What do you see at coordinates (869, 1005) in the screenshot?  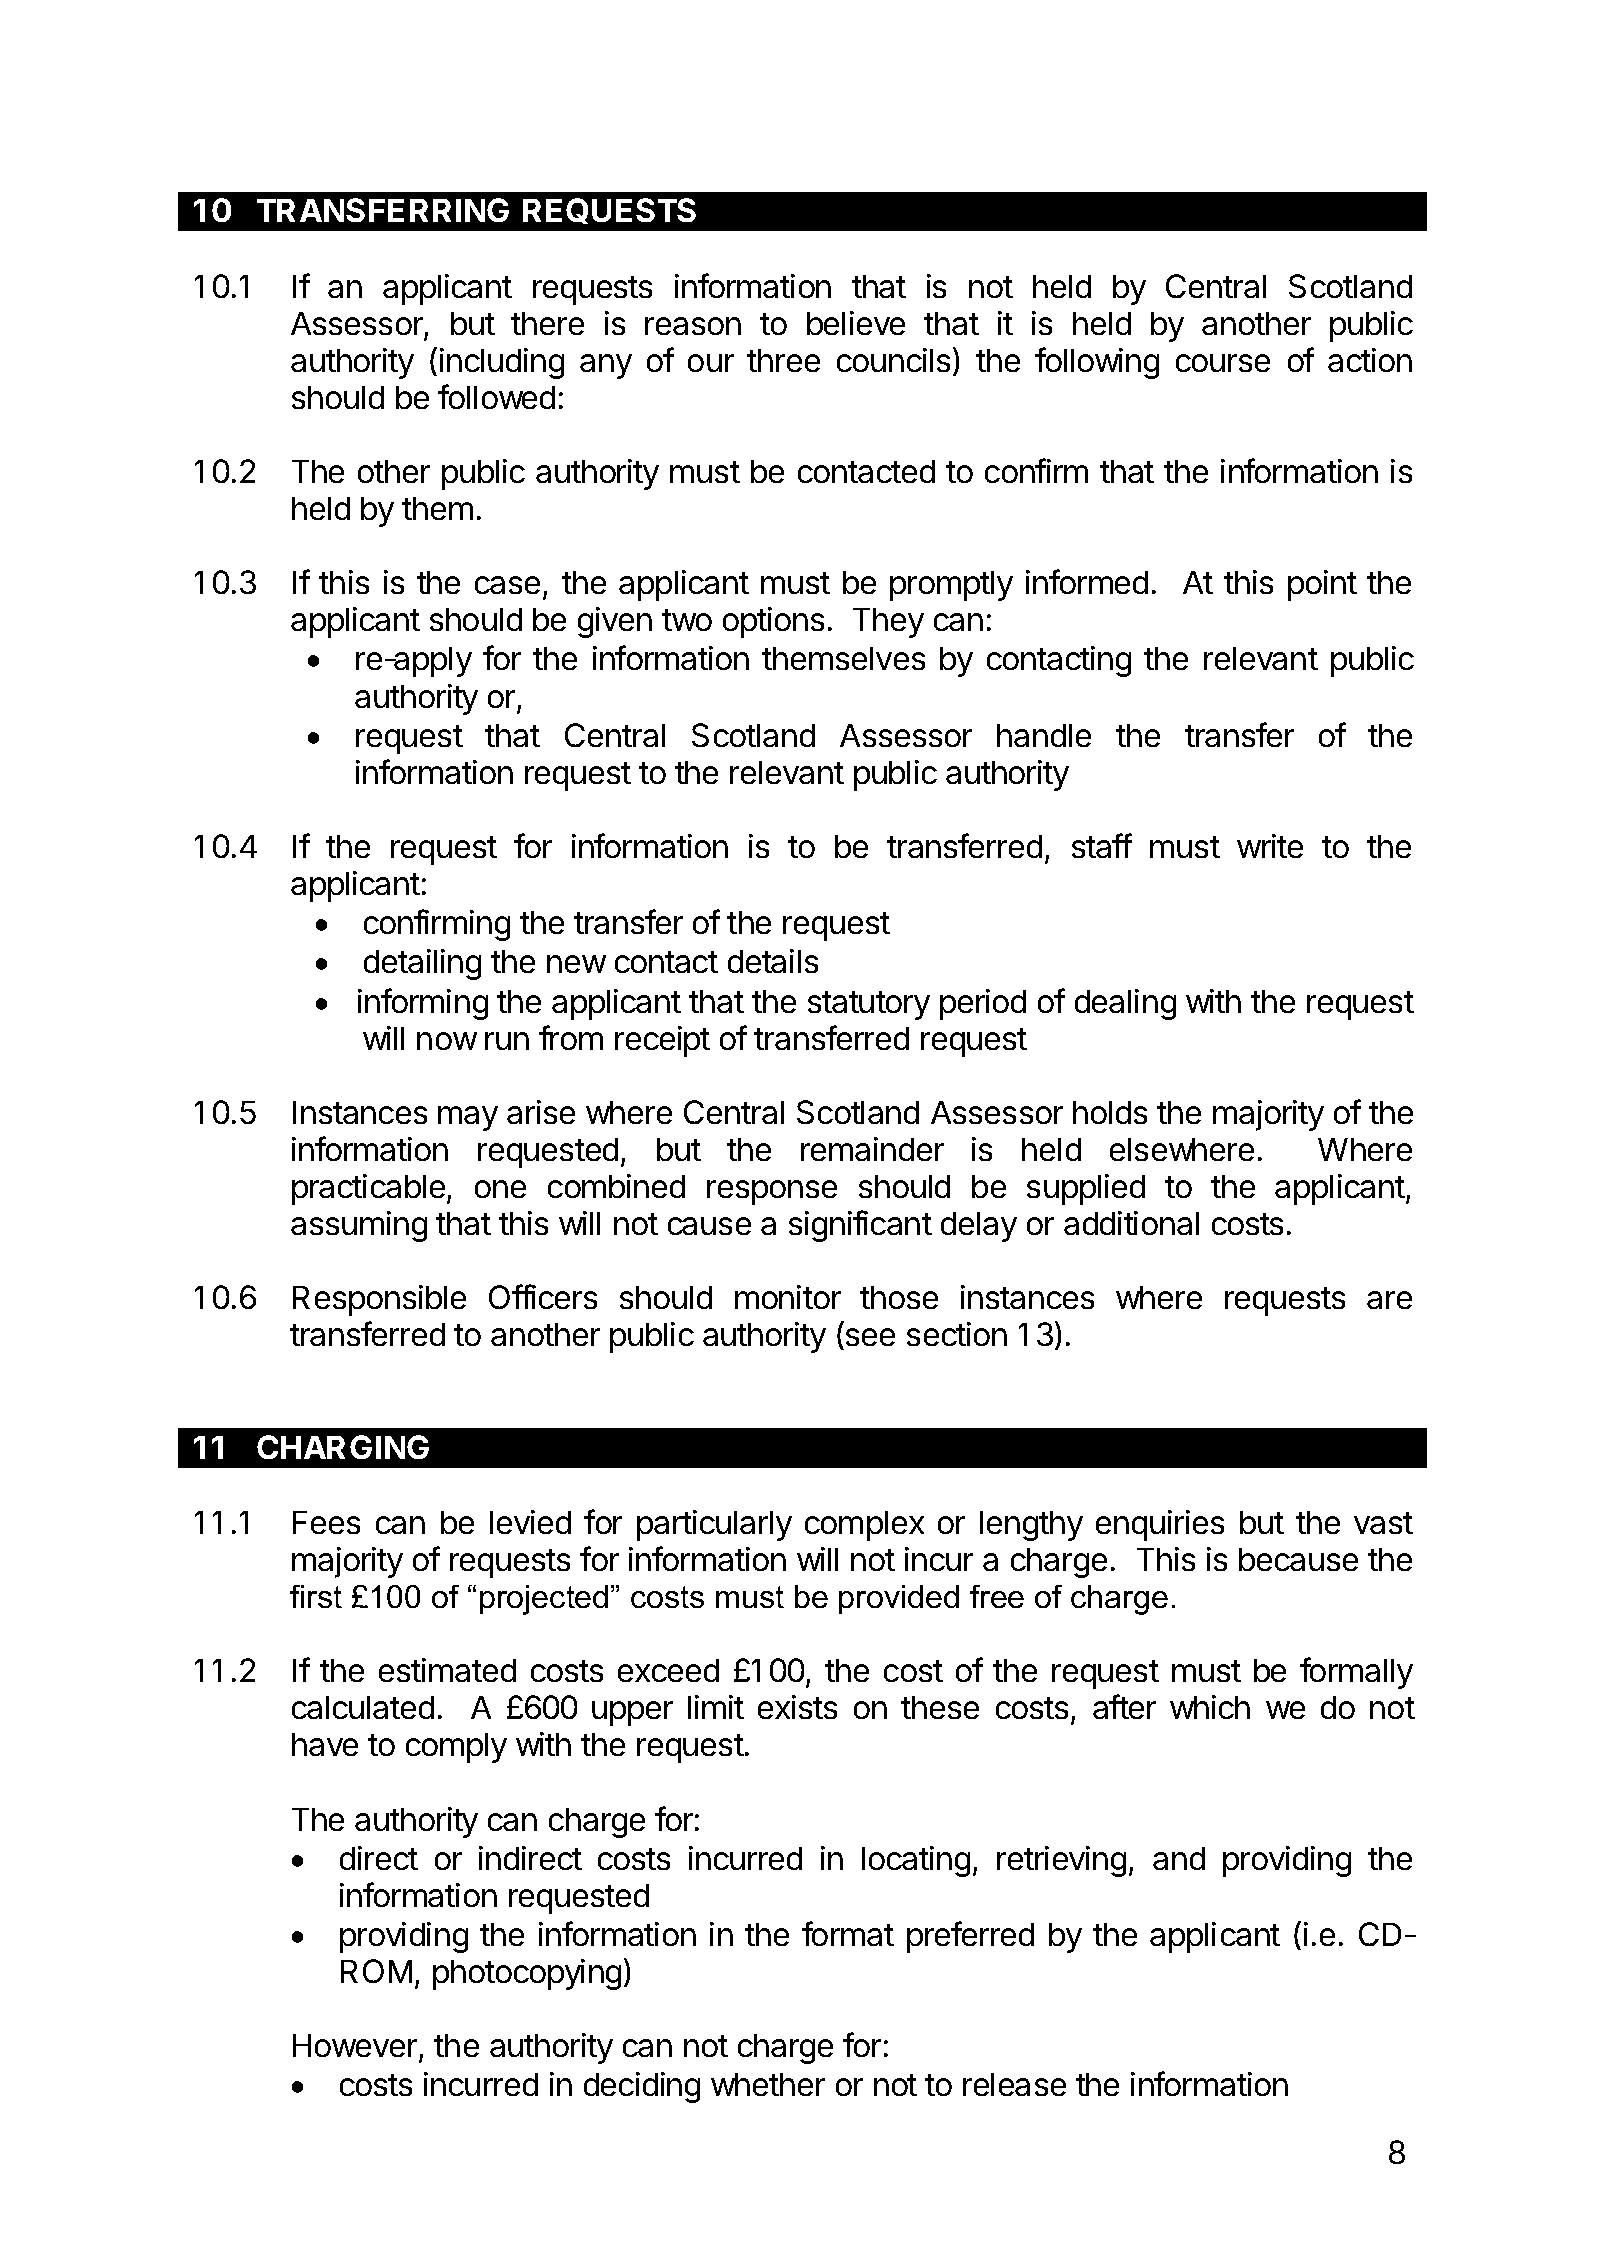 I see `statutory` at bounding box center [869, 1005].
